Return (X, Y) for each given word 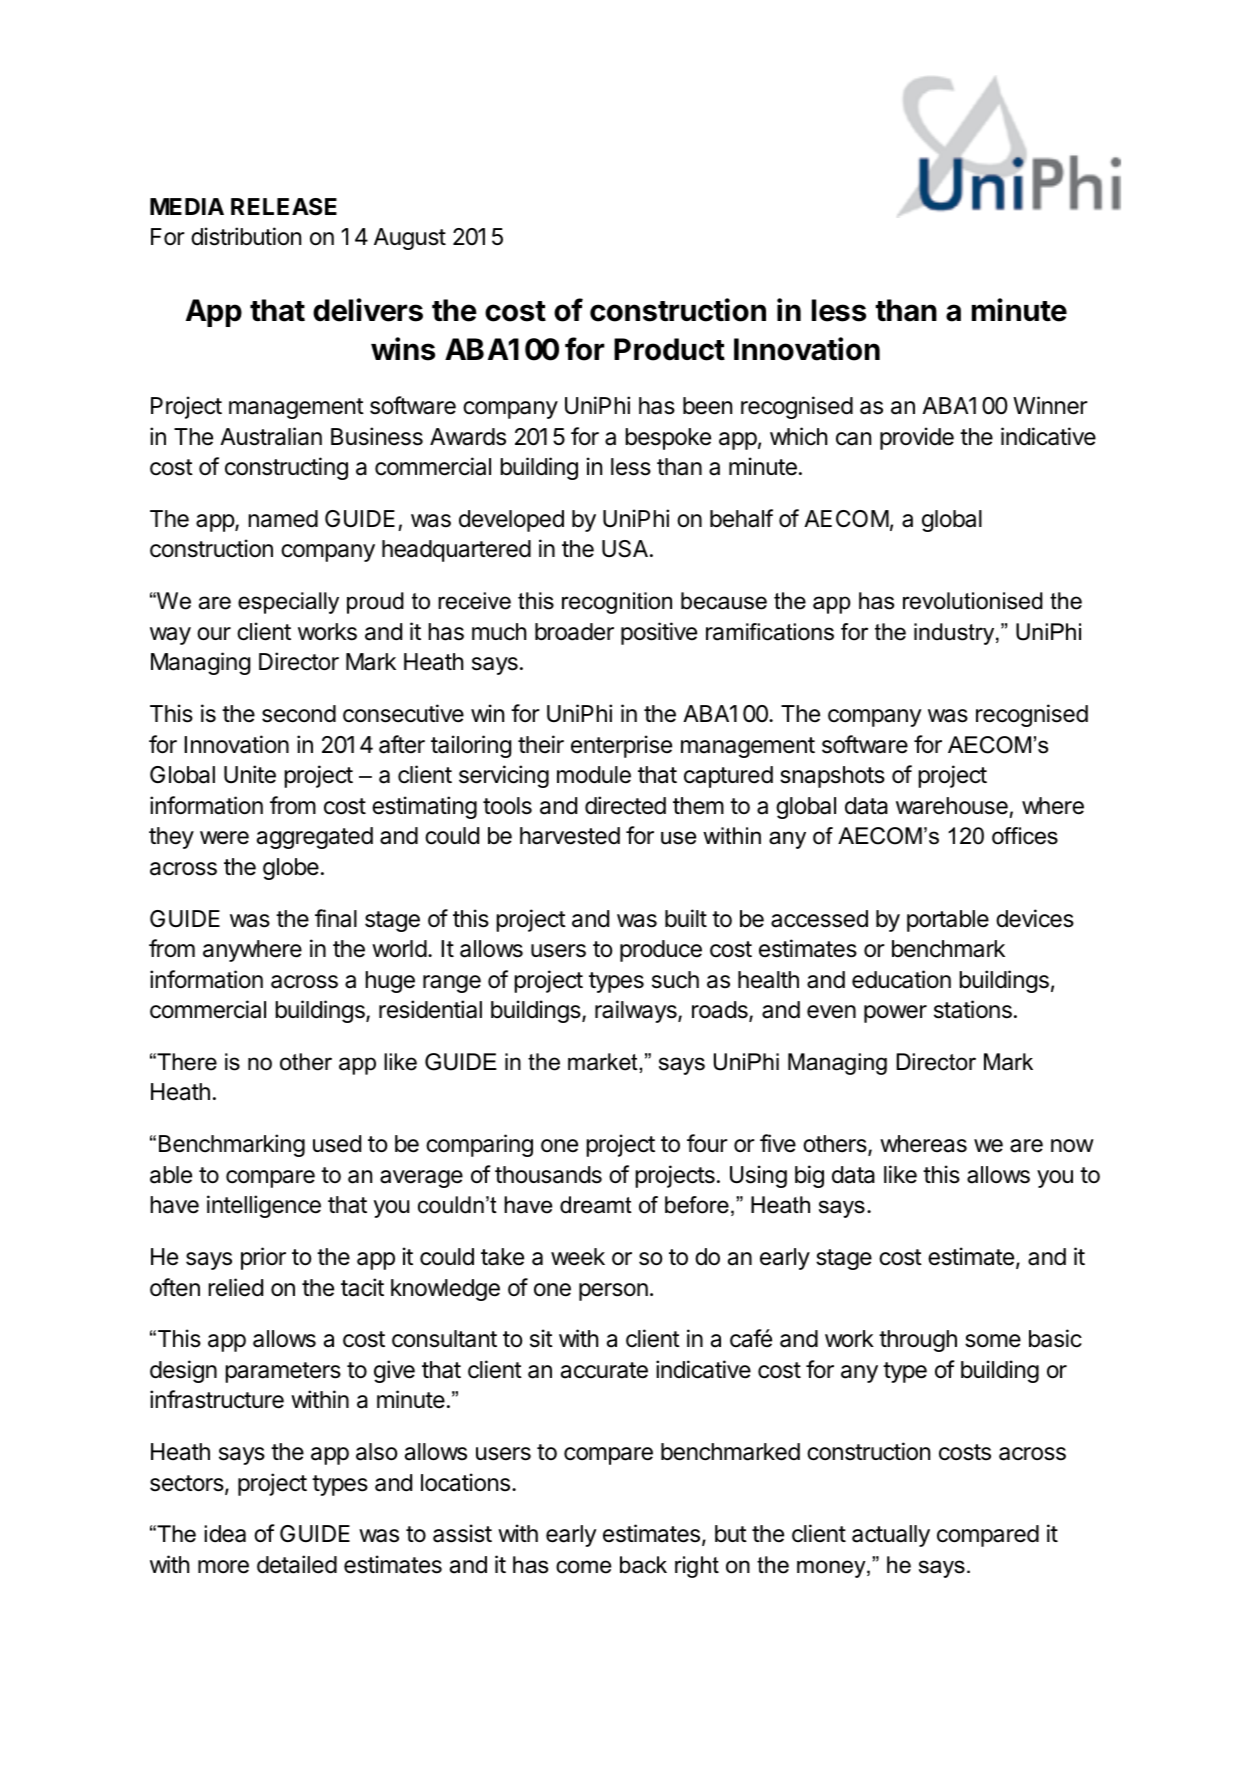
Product (669, 349)
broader (574, 632)
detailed (297, 1564)
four (707, 1143)
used (337, 1144)
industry (955, 634)
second (299, 714)
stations (973, 1009)
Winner (1050, 405)
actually (891, 1536)
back (643, 1565)
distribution (246, 236)
